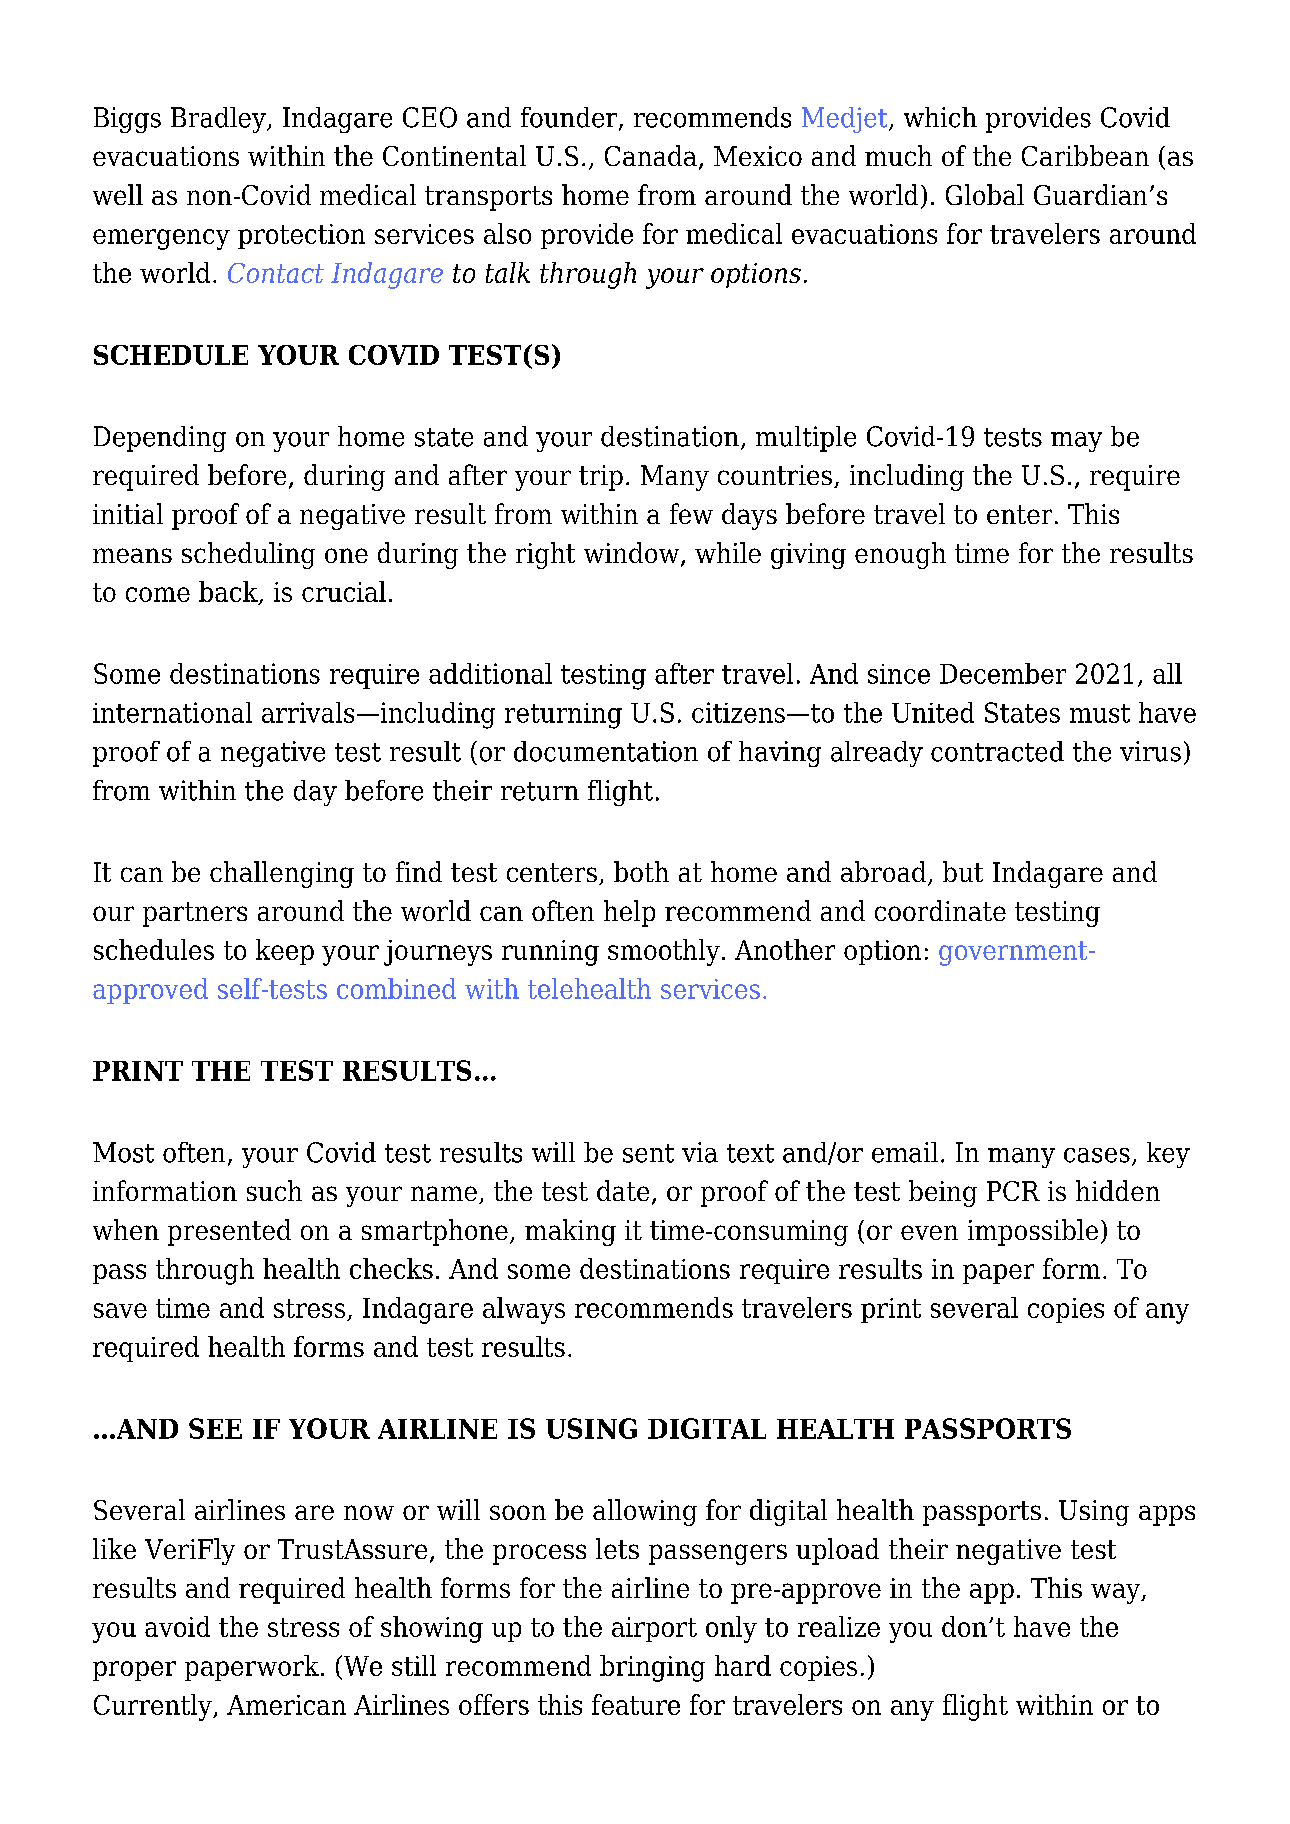 Image resolution: width=1290 pixels, height=1824 pixels. I want to click on help, so click(629, 913).
